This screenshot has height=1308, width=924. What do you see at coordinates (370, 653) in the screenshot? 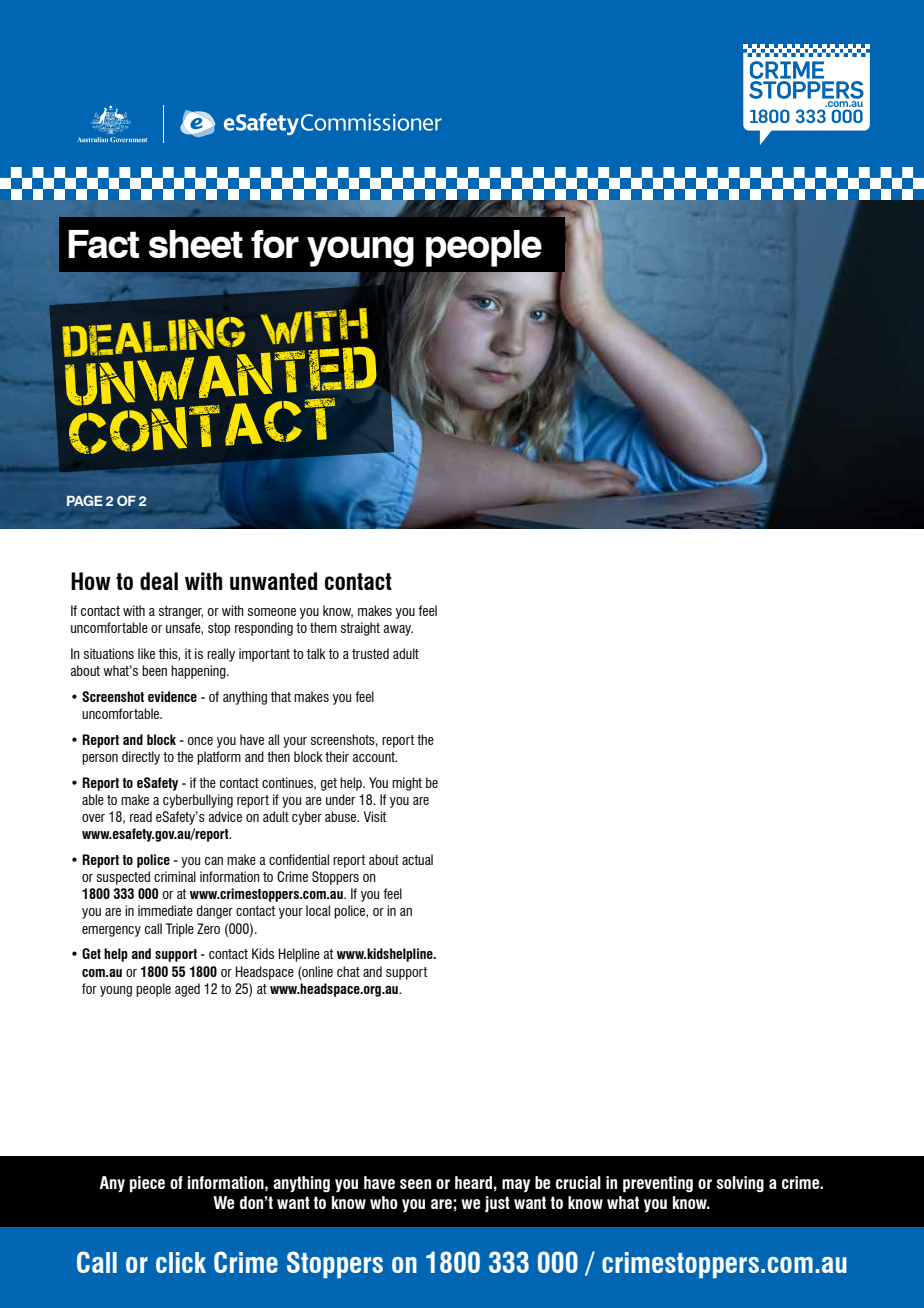
I see `trusted` at bounding box center [370, 653].
